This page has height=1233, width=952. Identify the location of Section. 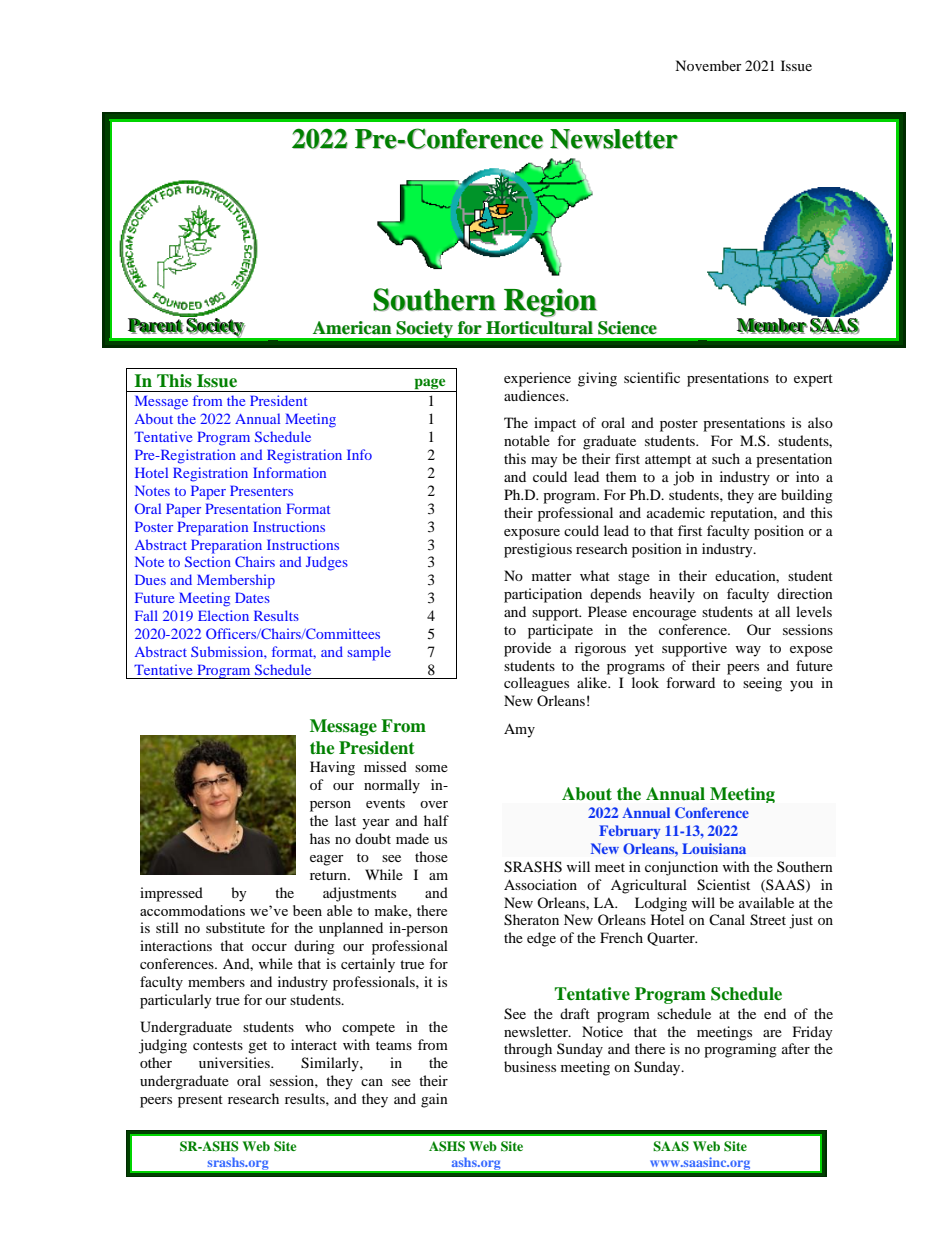
(208, 561).
